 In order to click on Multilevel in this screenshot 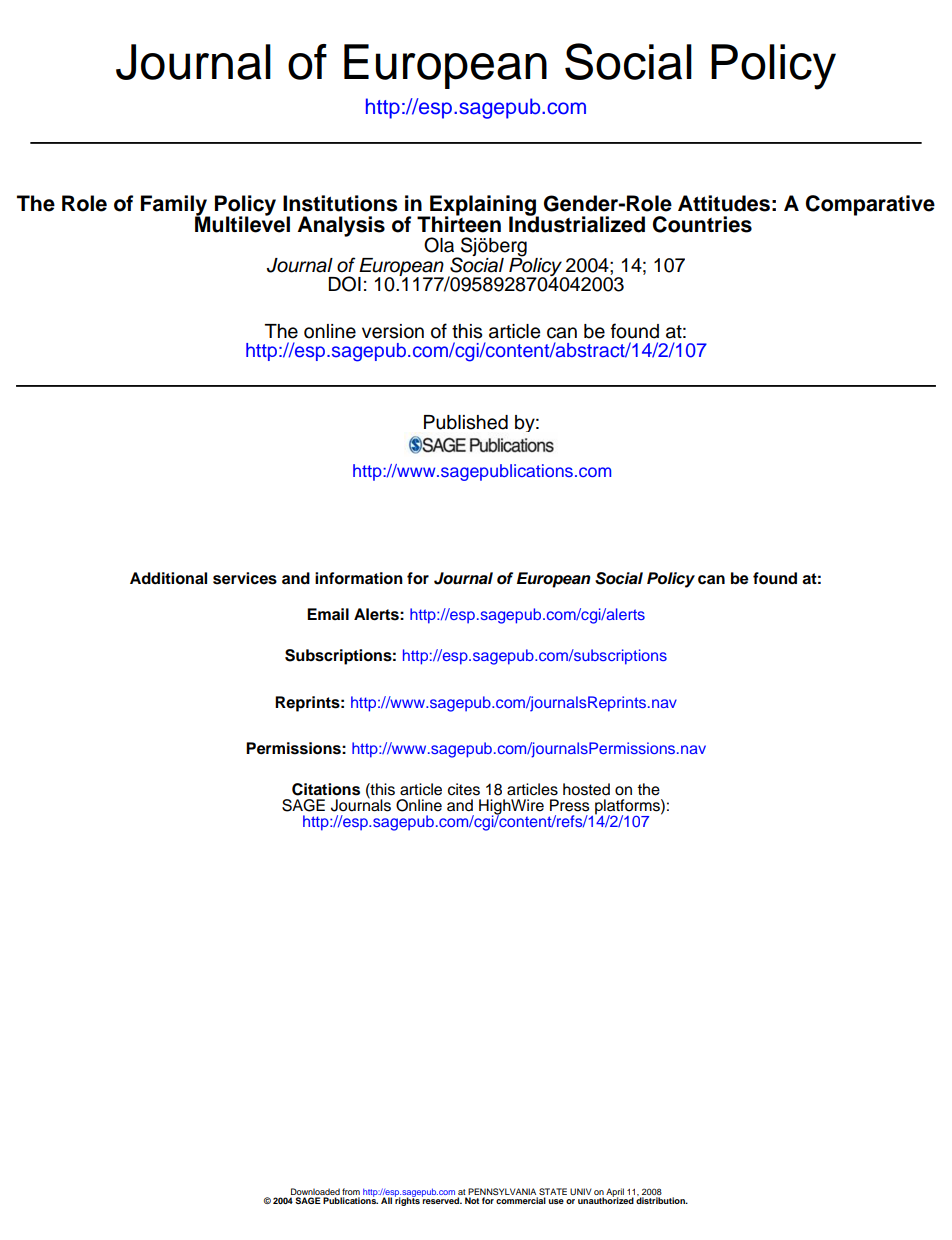, I will do `click(242, 223)`.
